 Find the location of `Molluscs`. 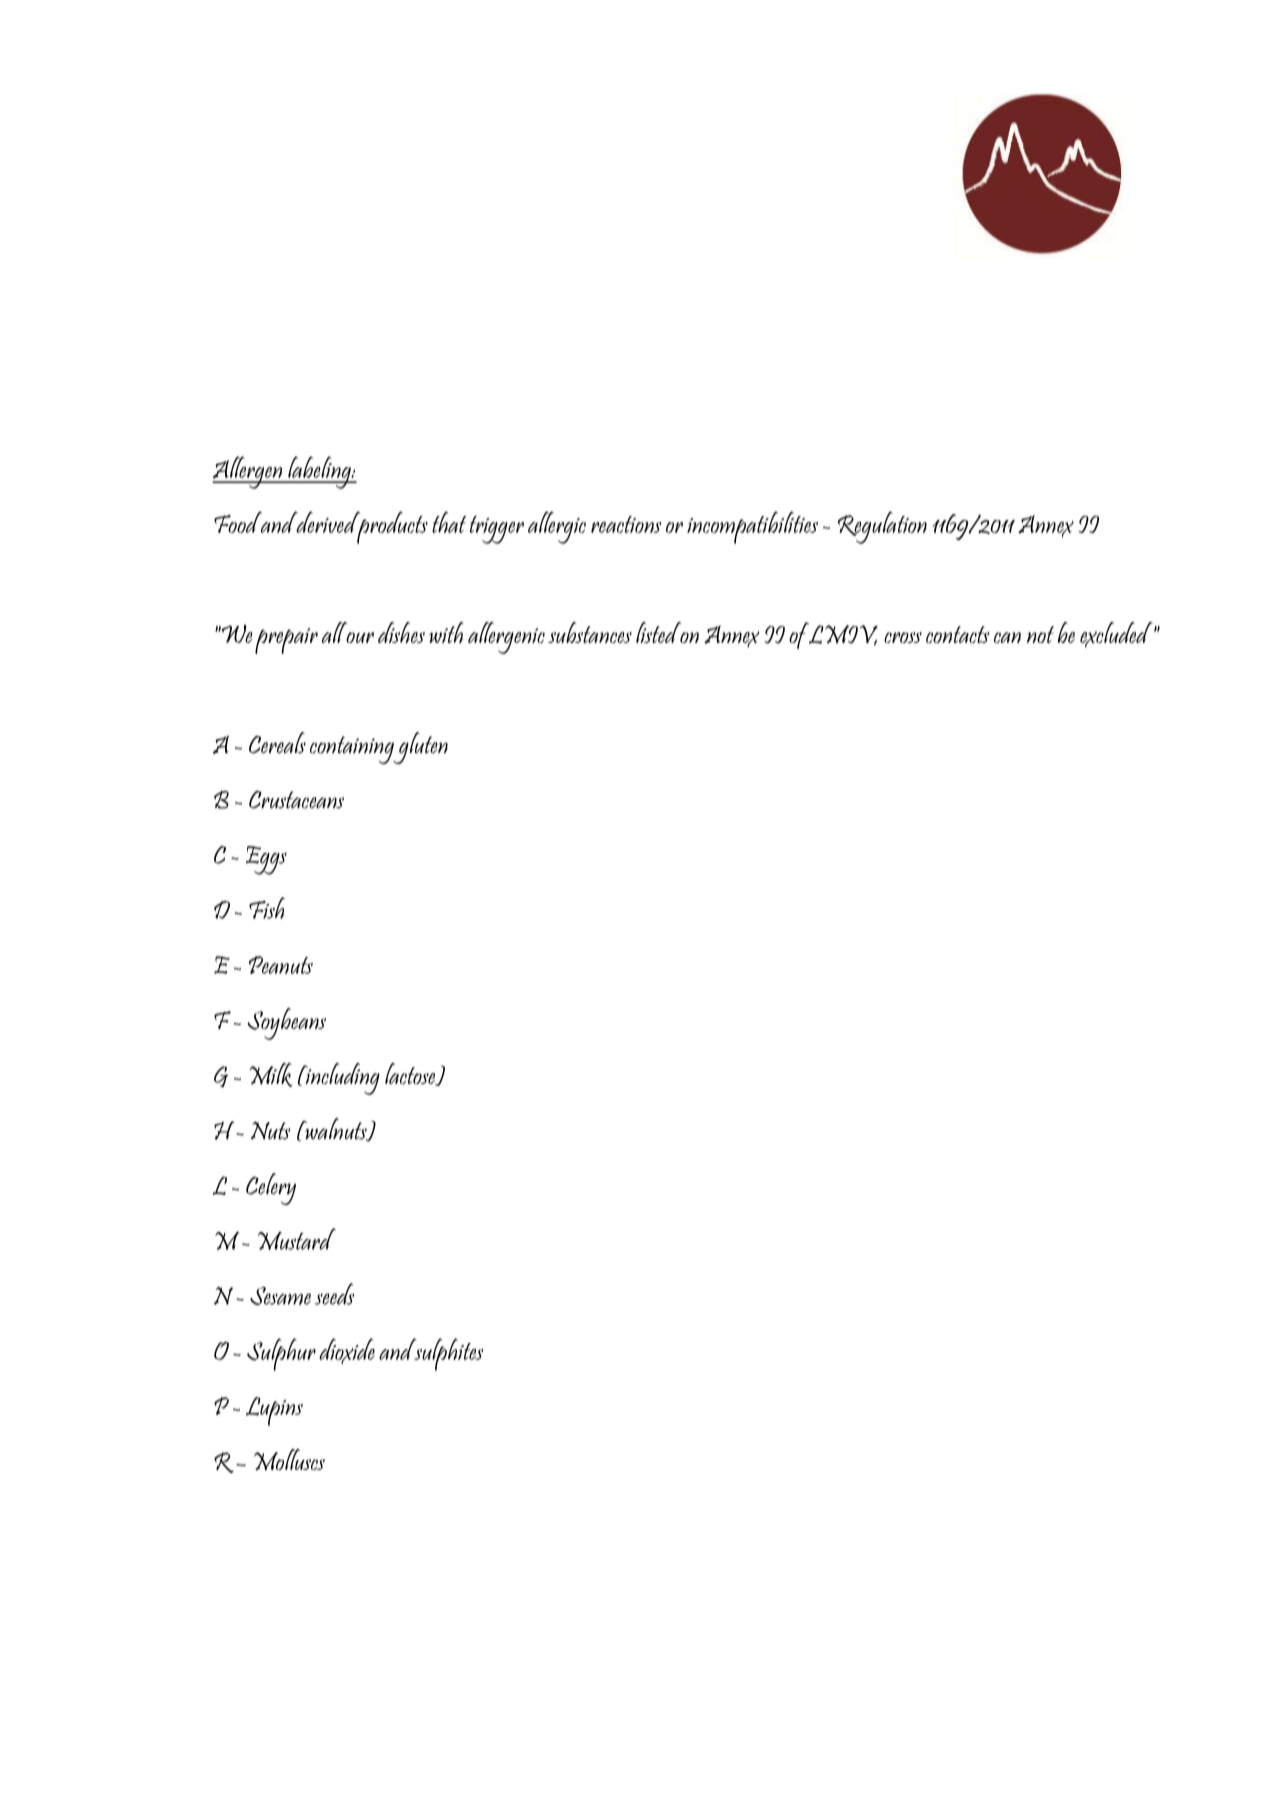

Molluscs is located at coordinates (289, 1460).
